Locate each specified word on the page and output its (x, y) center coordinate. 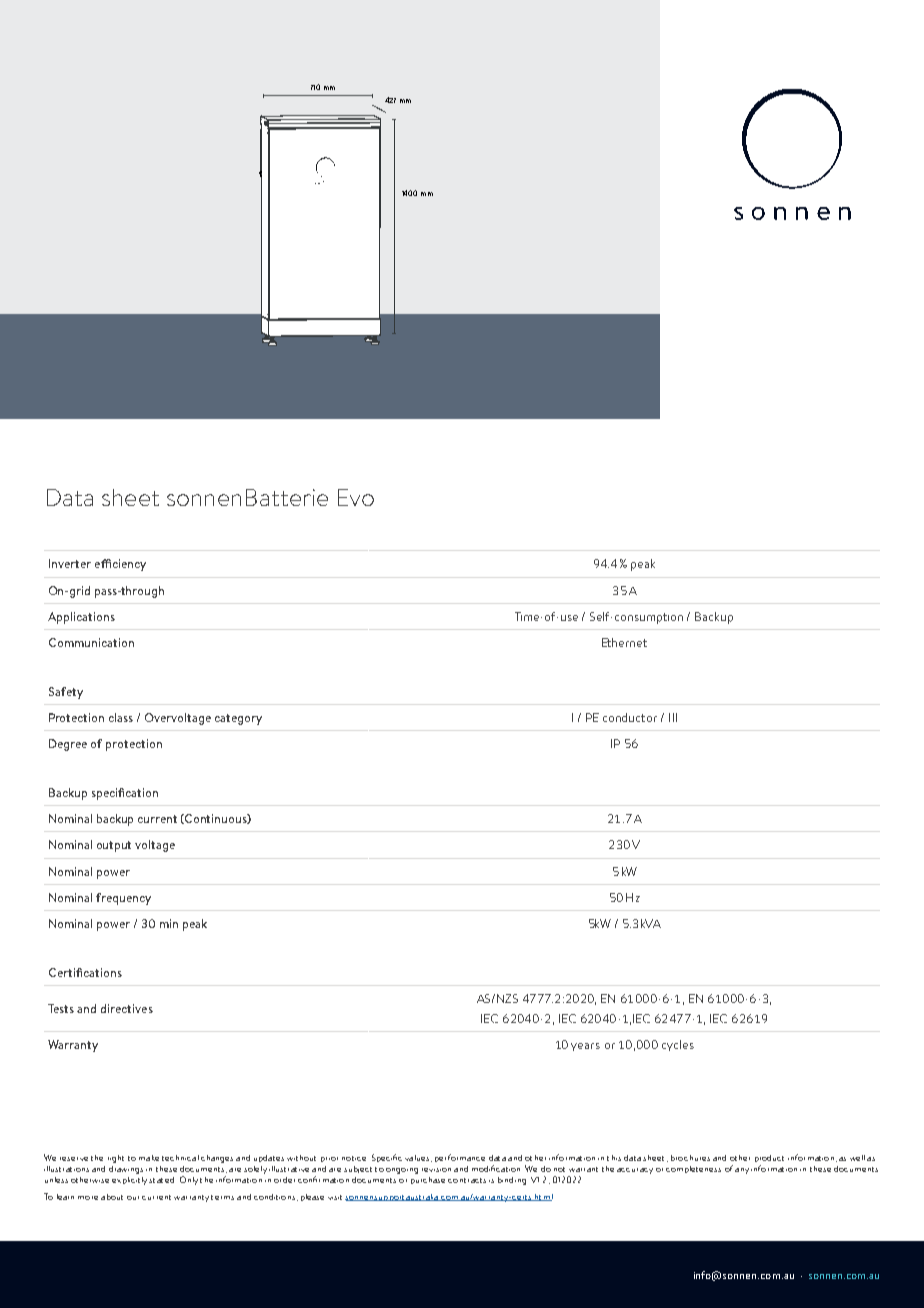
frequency (123, 899)
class (121, 717)
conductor (630, 717)
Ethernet (624, 642)
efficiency (120, 565)
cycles (678, 1045)
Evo (356, 497)
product (769, 1160)
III (673, 717)
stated (161, 1180)
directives (127, 1008)
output (114, 846)
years (585, 1047)
